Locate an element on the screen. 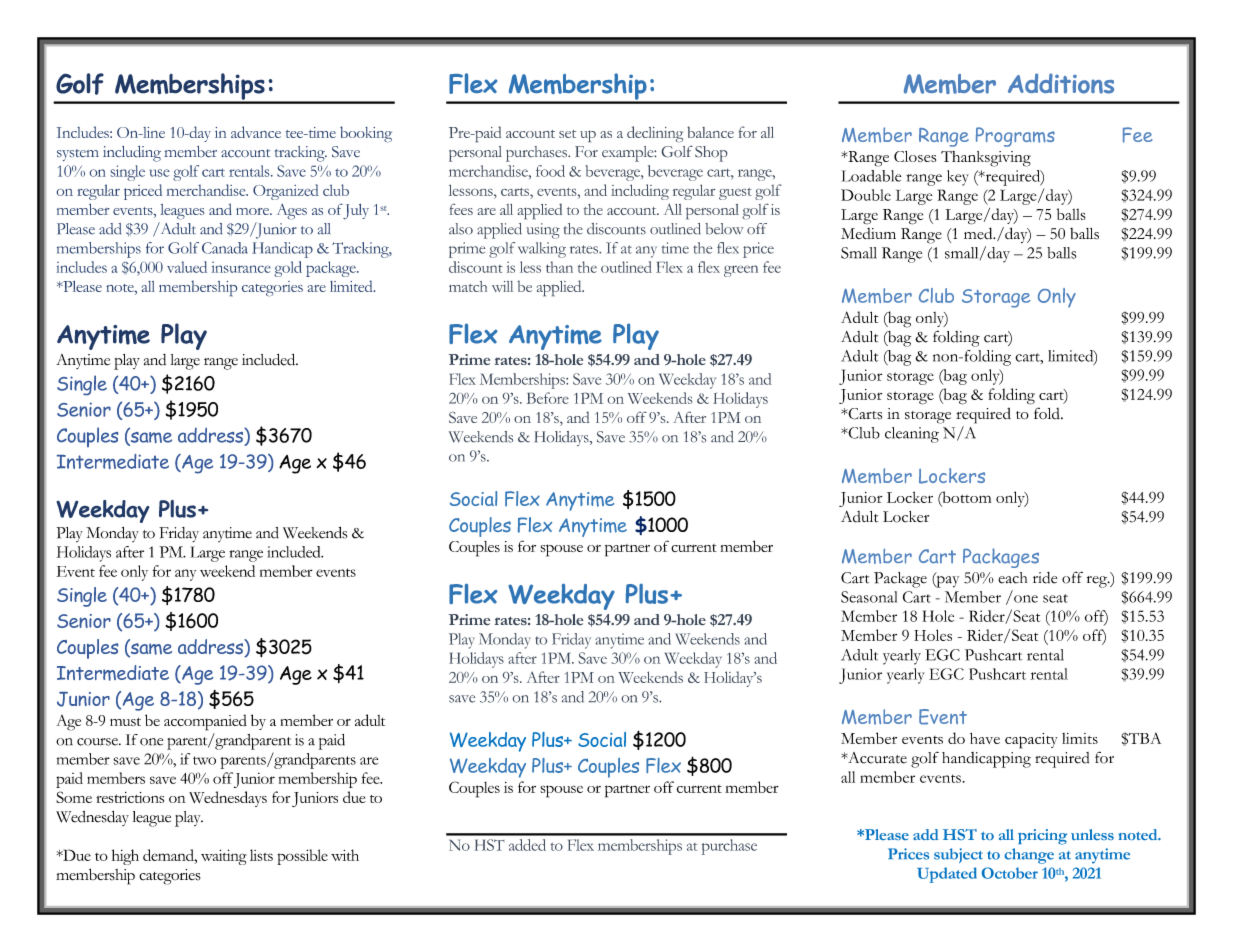 The image size is (1233, 952). set is located at coordinates (567, 134).
